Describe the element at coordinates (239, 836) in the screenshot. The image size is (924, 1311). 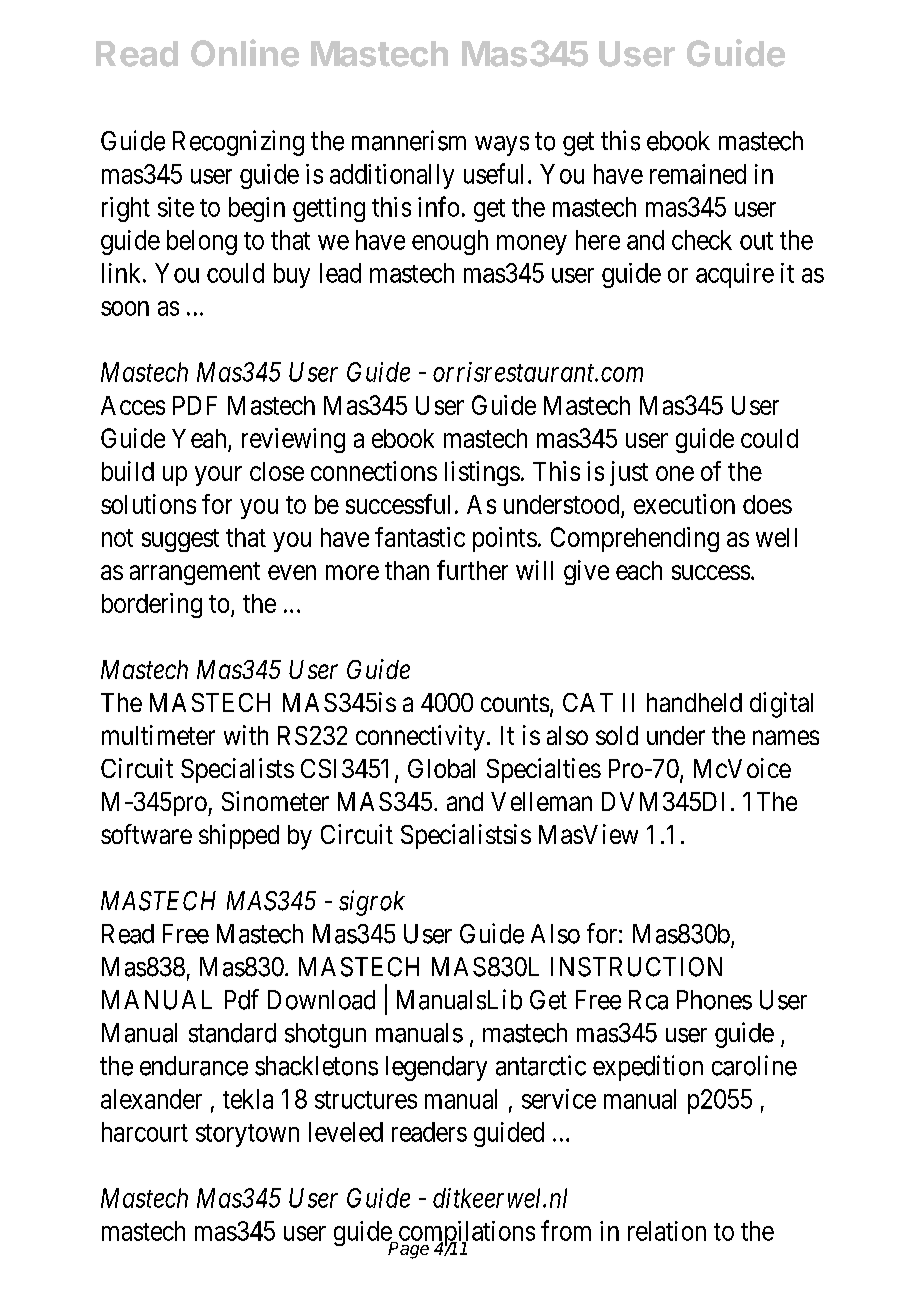
I see `shipped` at that location.
